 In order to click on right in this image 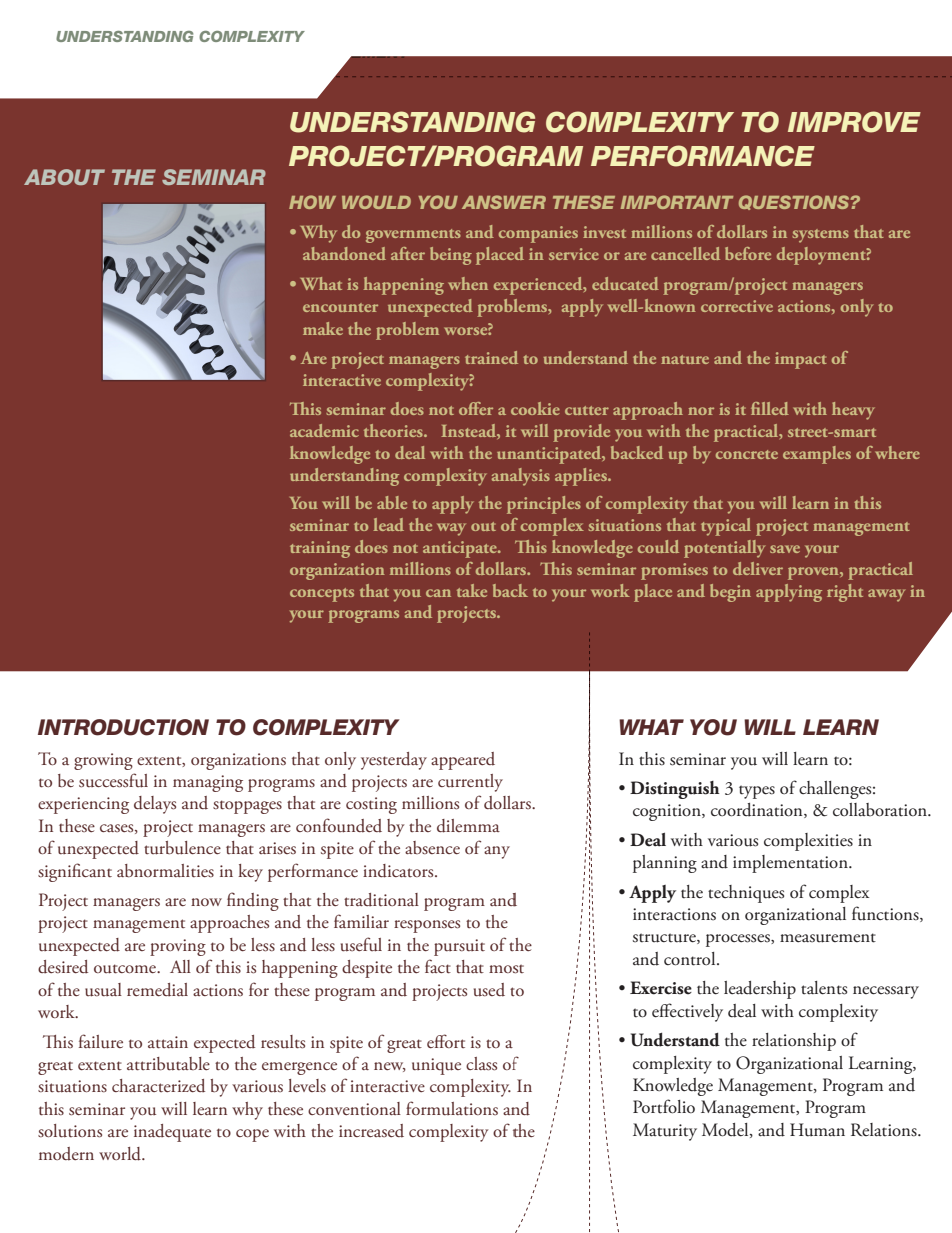, I will do `click(845, 593)`.
